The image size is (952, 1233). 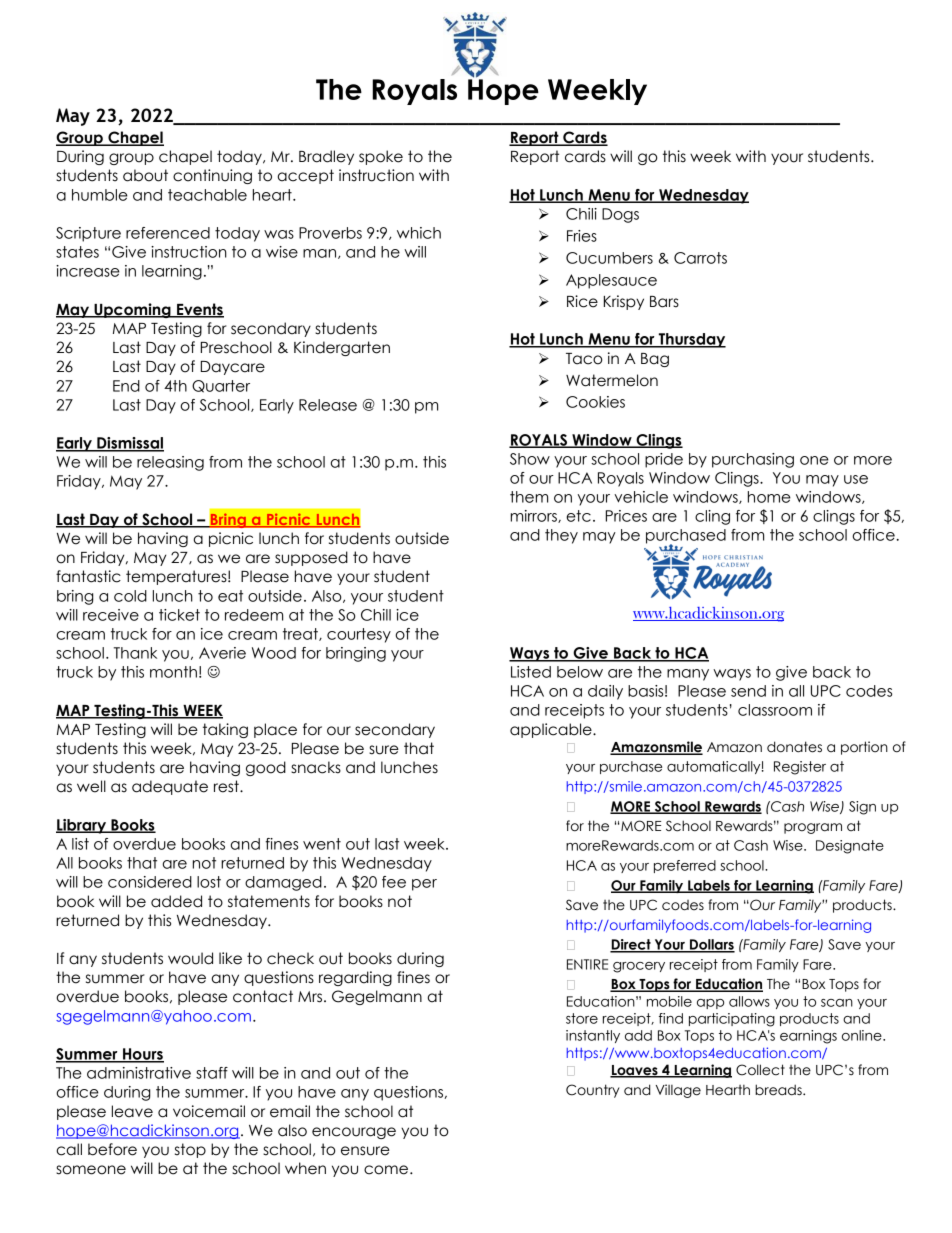 What do you see at coordinates (779, 1090) in the screenshot?
I see `breads` at bounding box center [779, 1090].
